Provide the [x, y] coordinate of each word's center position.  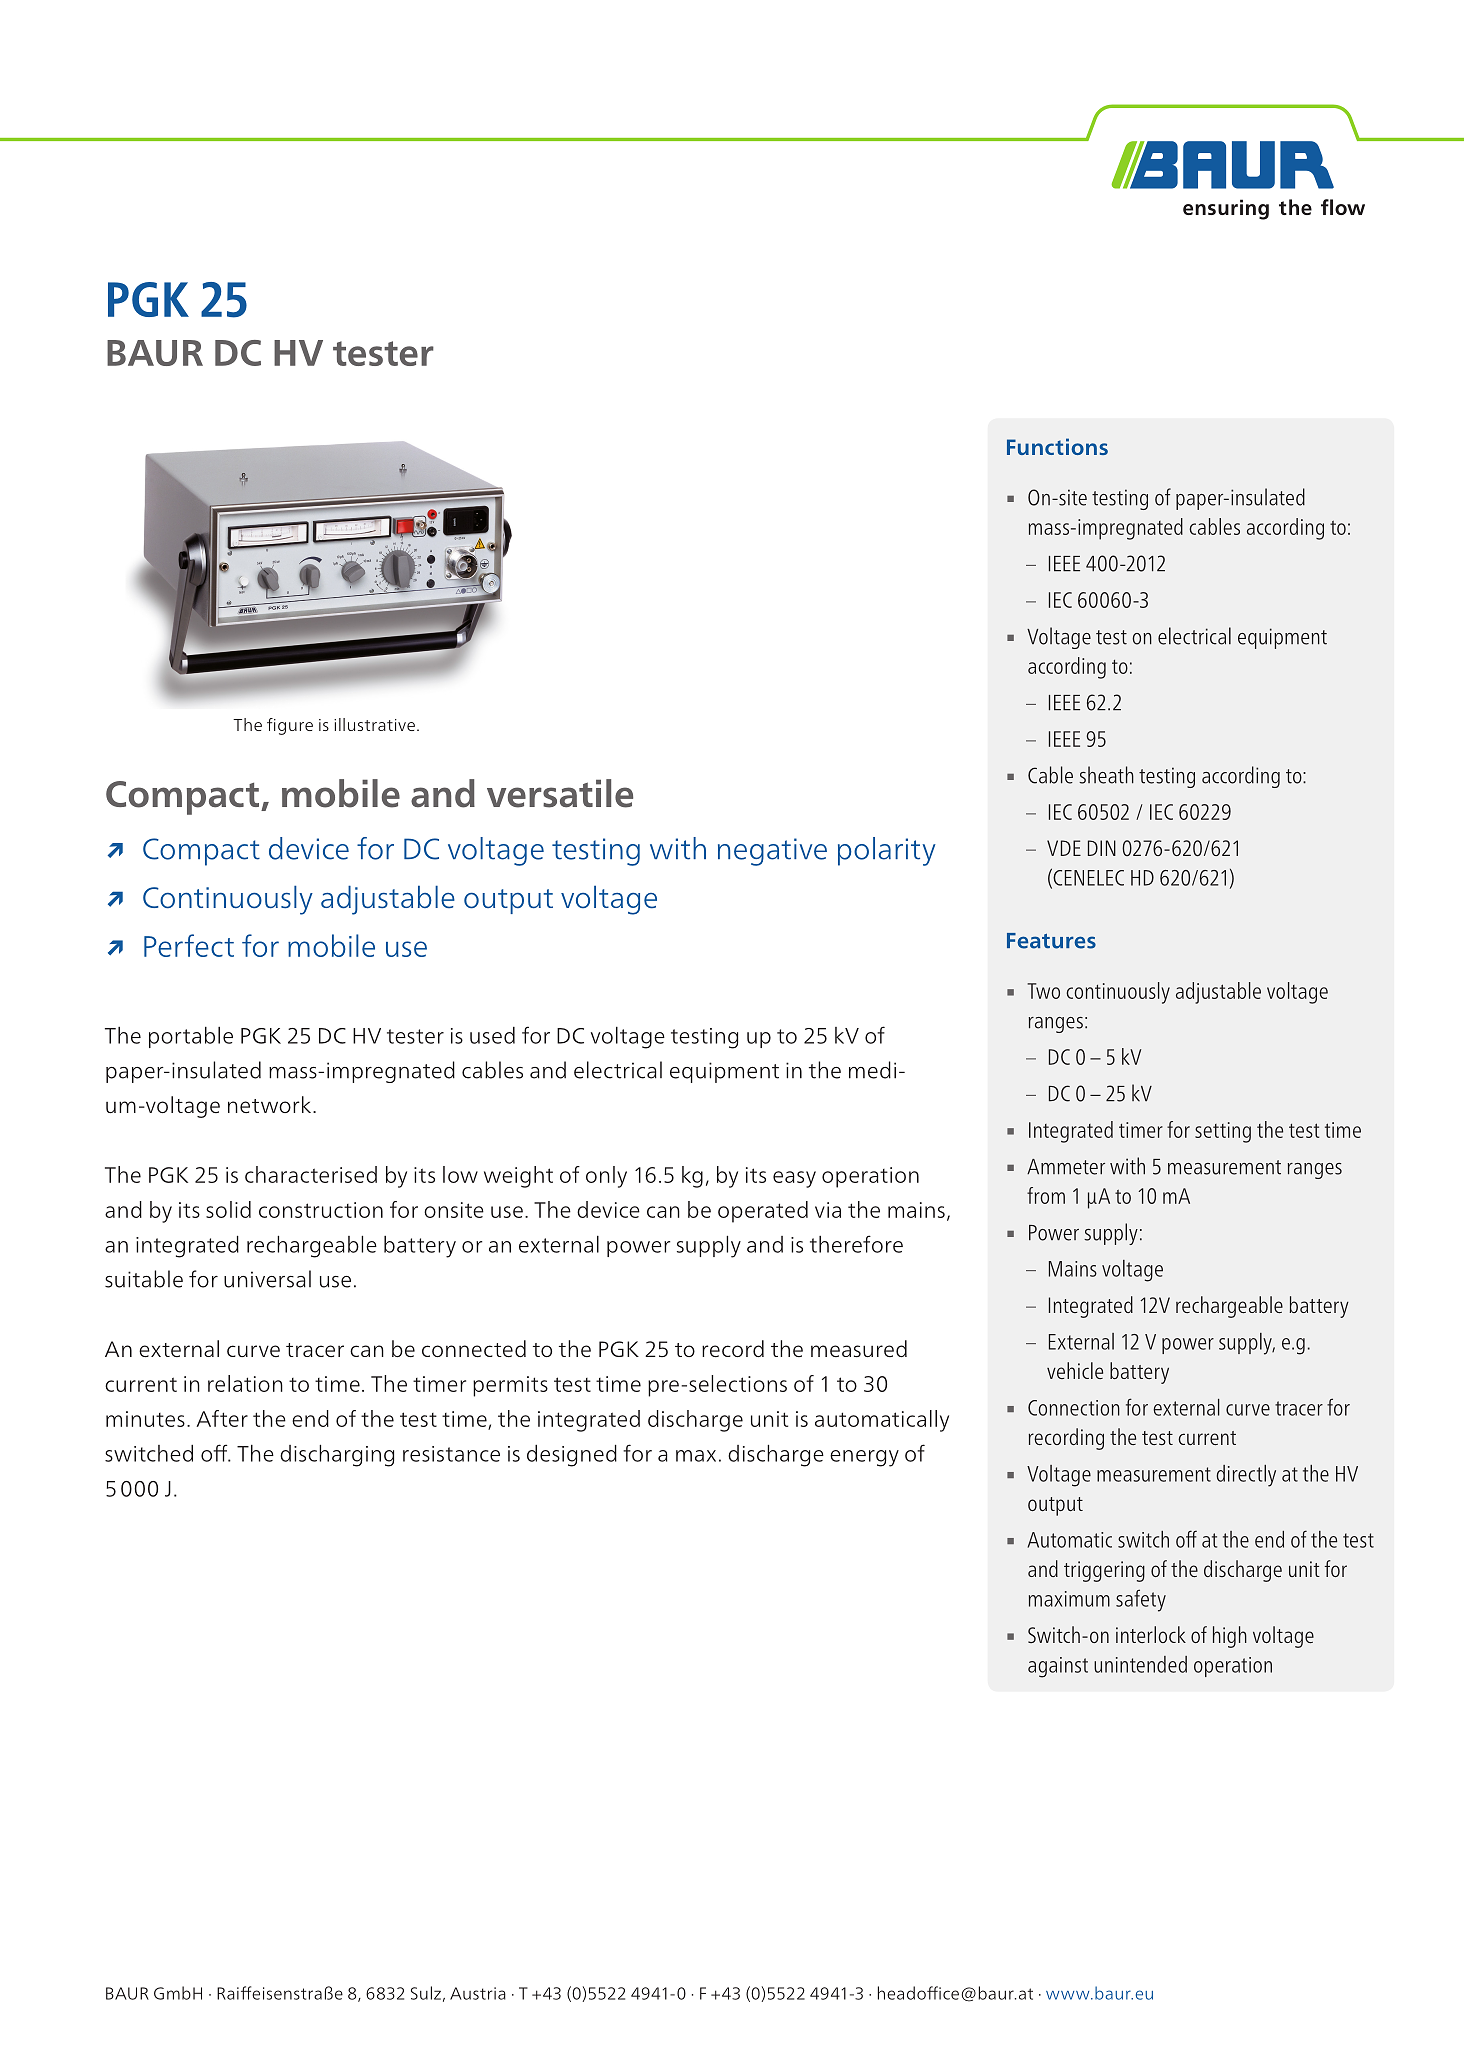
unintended [1140, 1664]
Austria [478, 1993]
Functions [1057, 446]
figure [290, 726]
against [1058, 1667]
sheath [1106, 775]
